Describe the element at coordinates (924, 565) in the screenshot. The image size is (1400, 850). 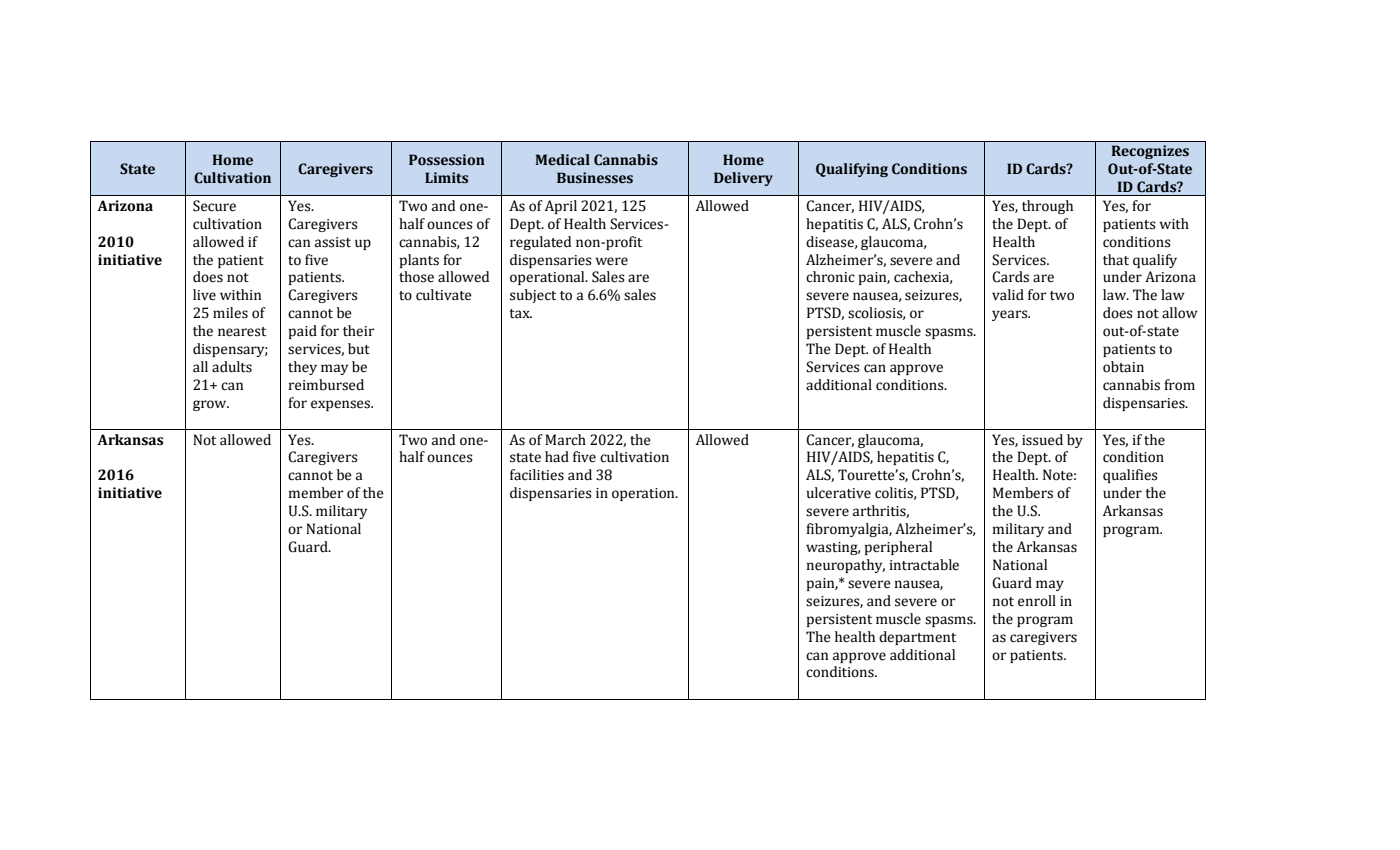
I see `intractable` at that location.
